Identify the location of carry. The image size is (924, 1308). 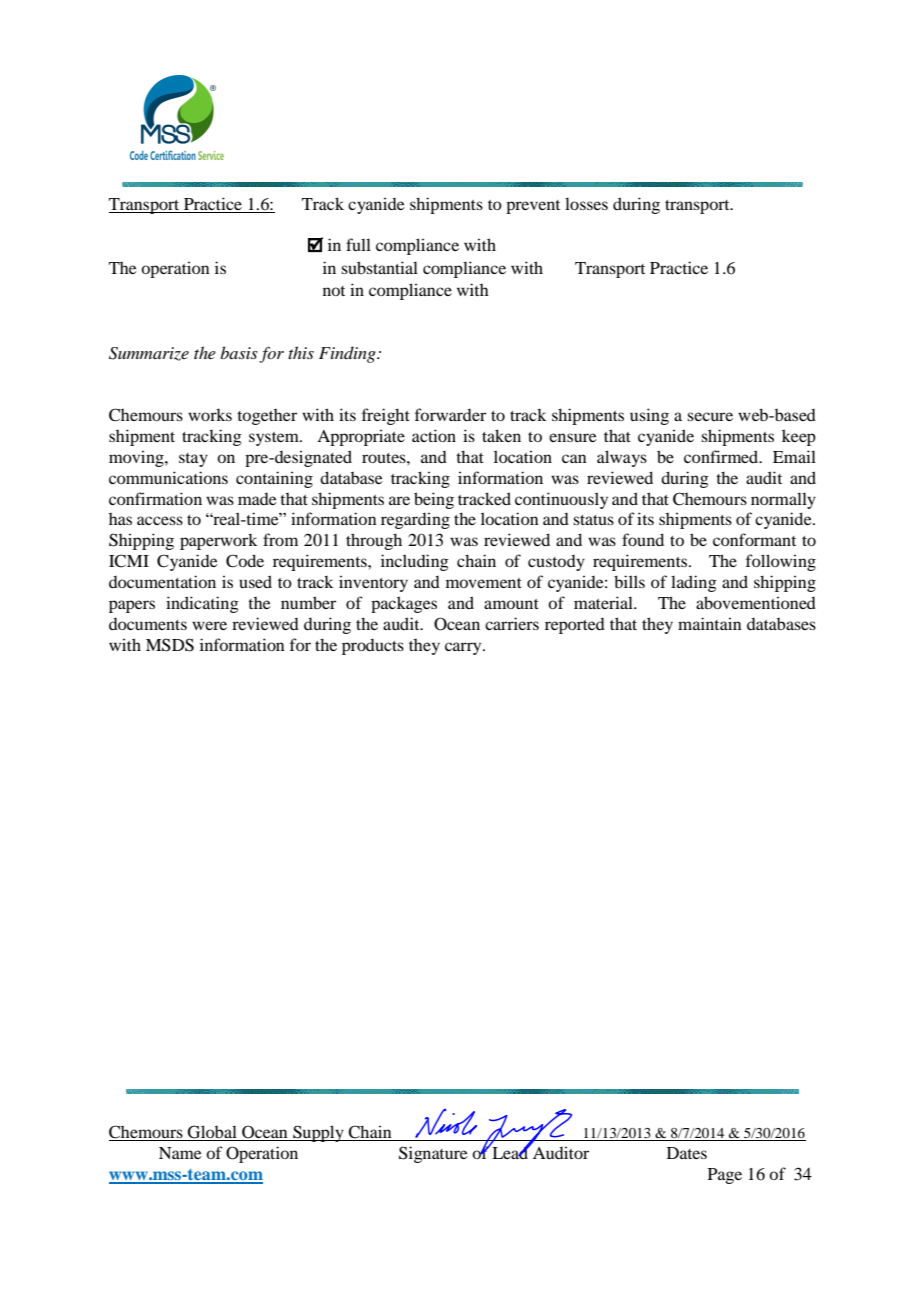
(464, 648).
